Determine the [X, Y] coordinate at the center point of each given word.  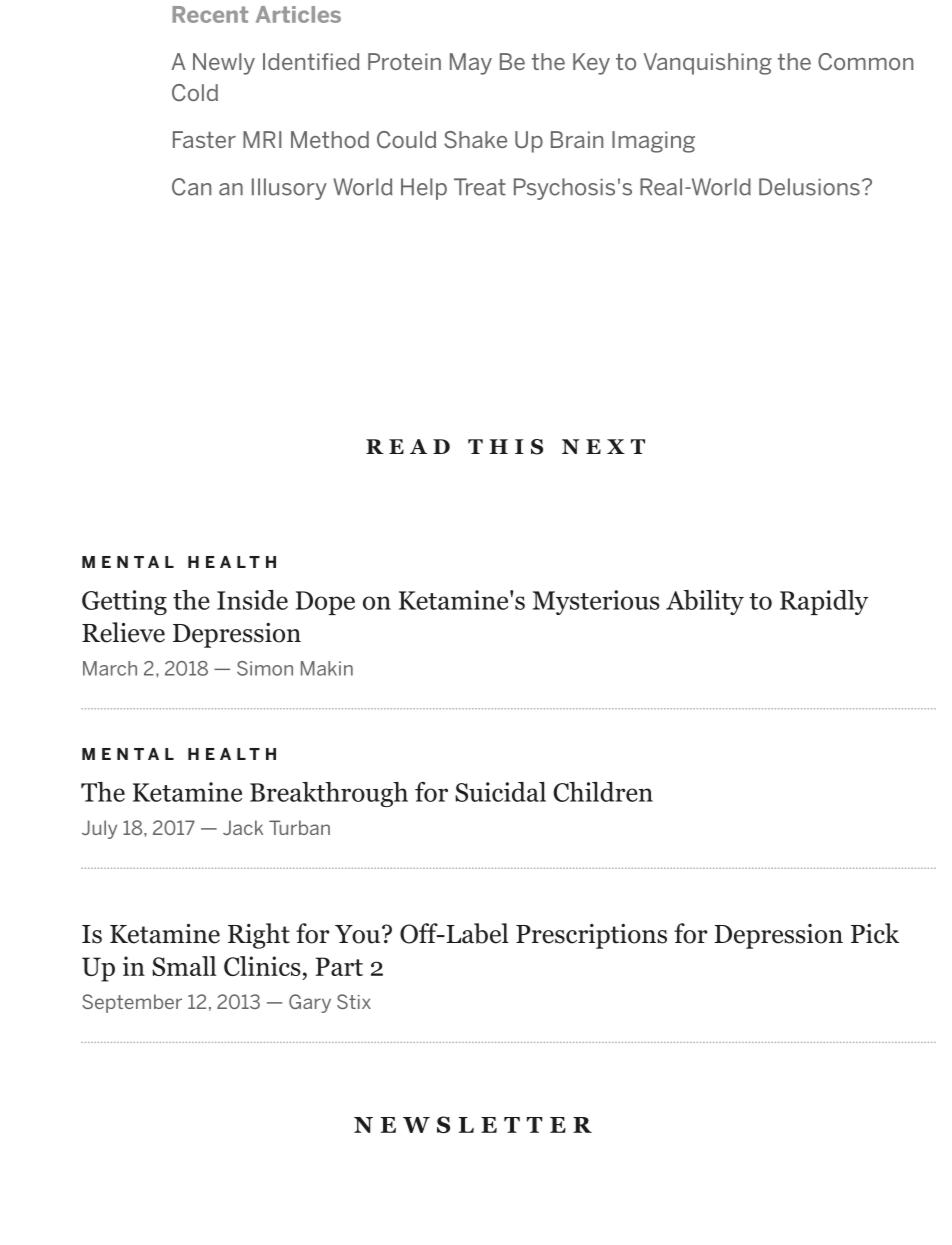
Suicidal [500, 792]
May [471, 64]
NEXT [603, 446]
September [132, 1003]
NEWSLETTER [473, 1124]
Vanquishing [708, 64]
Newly [224, 64]
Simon [265, 668]
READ [408, 446]
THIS [505, 447]
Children [603, 792]
